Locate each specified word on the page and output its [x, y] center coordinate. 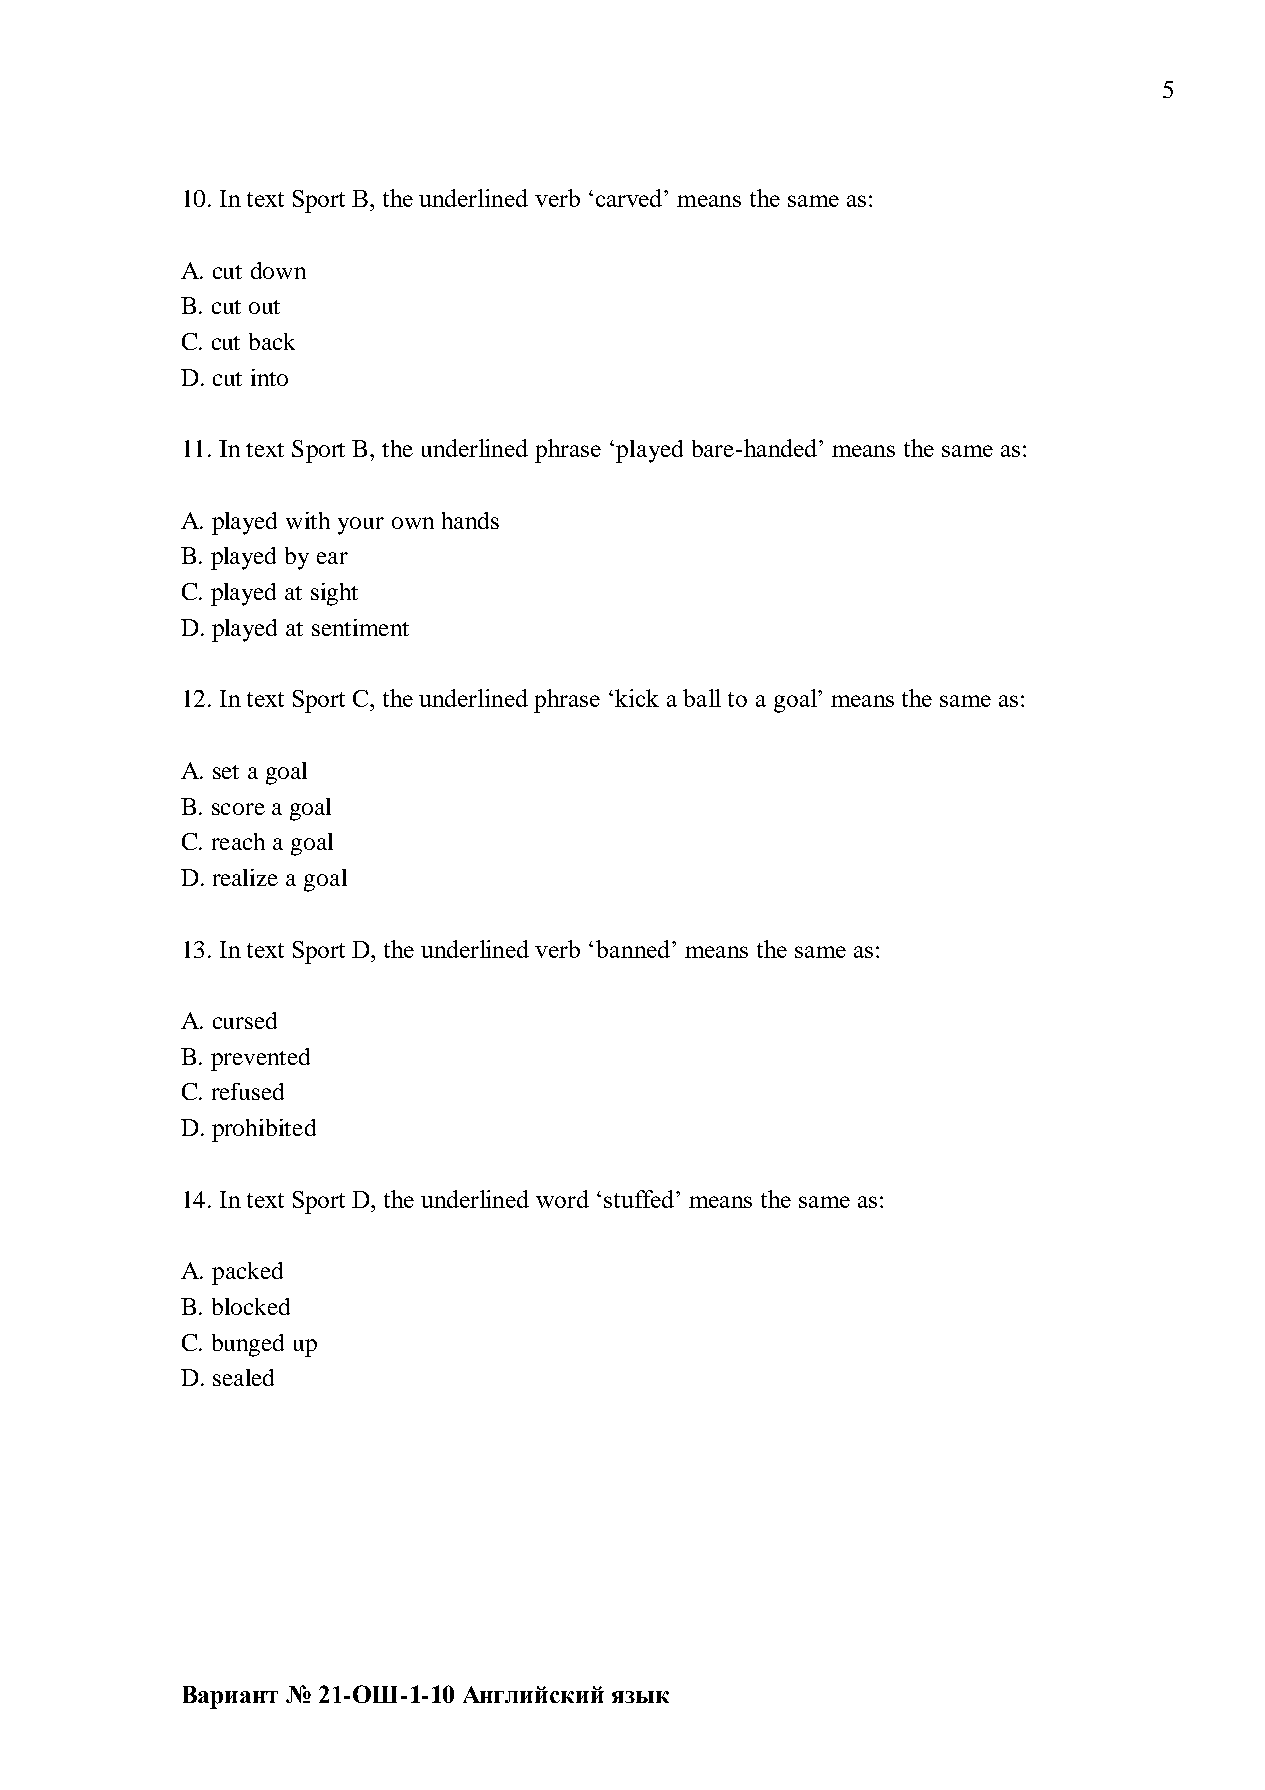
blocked [251, 1306]
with [308, 520]
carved [630, 198]
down [278, 270]
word [562, 1199]
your [361, 526]
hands [470, 520]
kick [637, 698]
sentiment [360, 627]
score [238, 809]
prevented [260, 1059]
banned [633, 949]
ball [702, 698]
